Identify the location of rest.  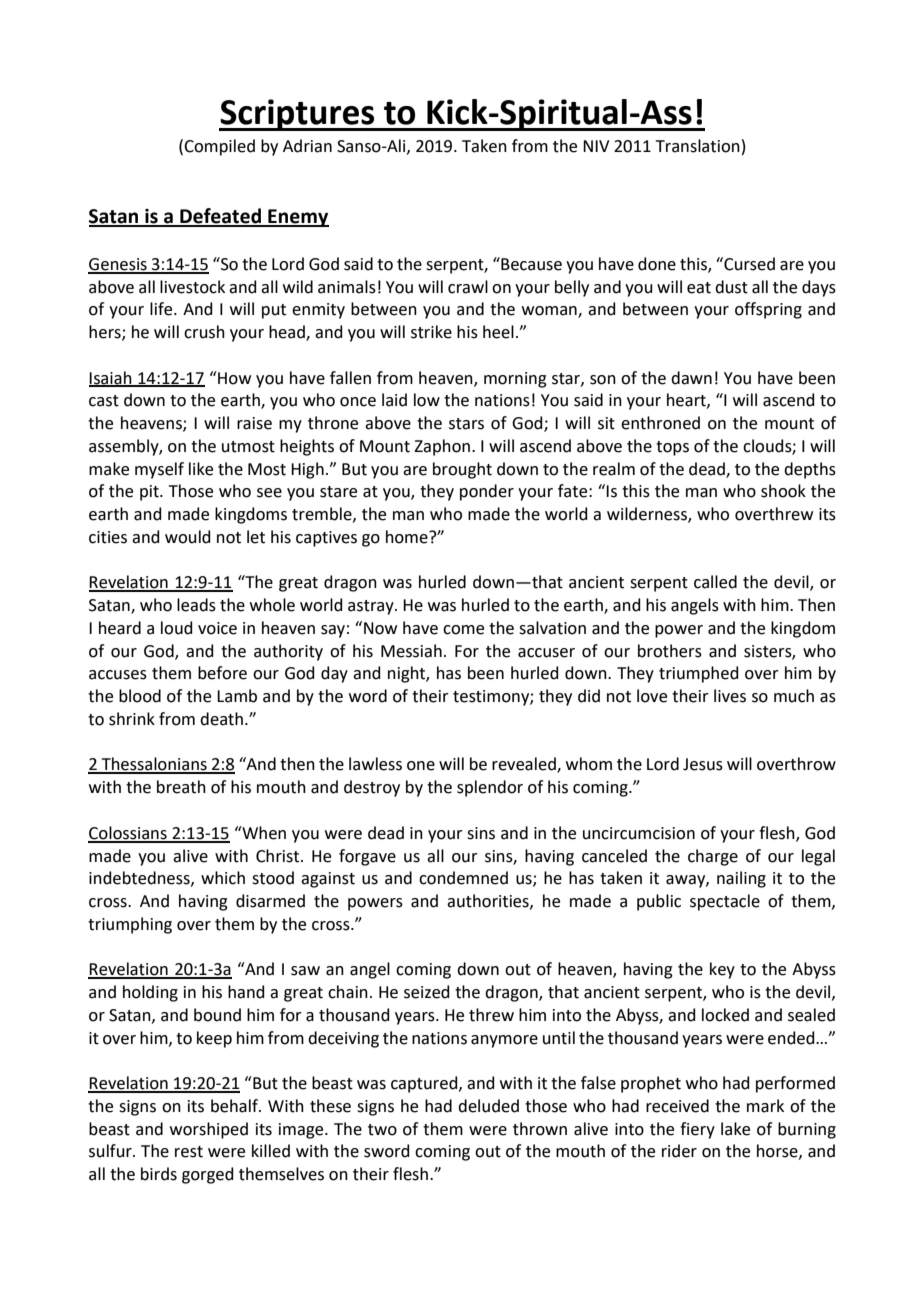
(189, 1152).
